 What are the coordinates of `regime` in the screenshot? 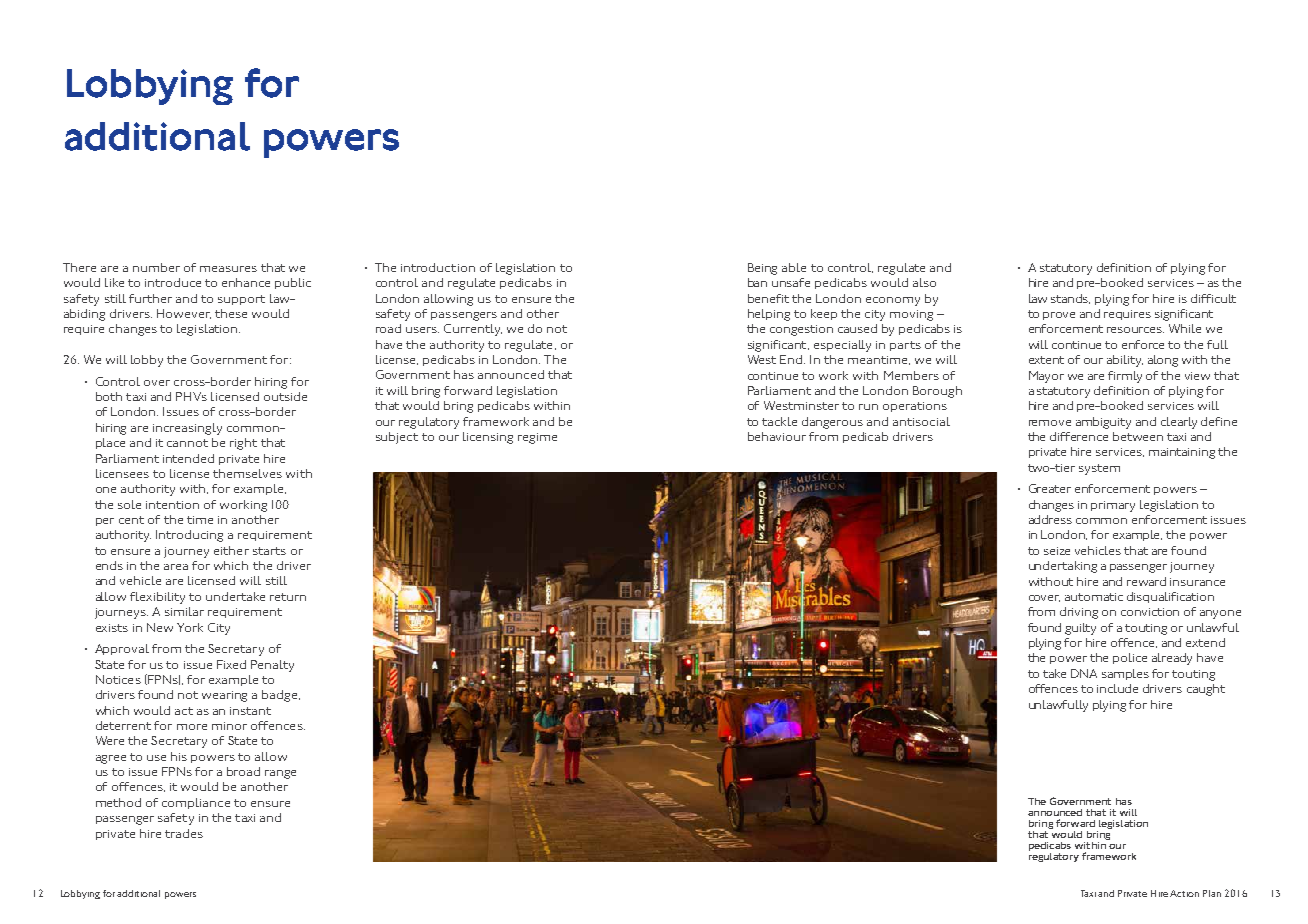 It's located at (537, 438).
